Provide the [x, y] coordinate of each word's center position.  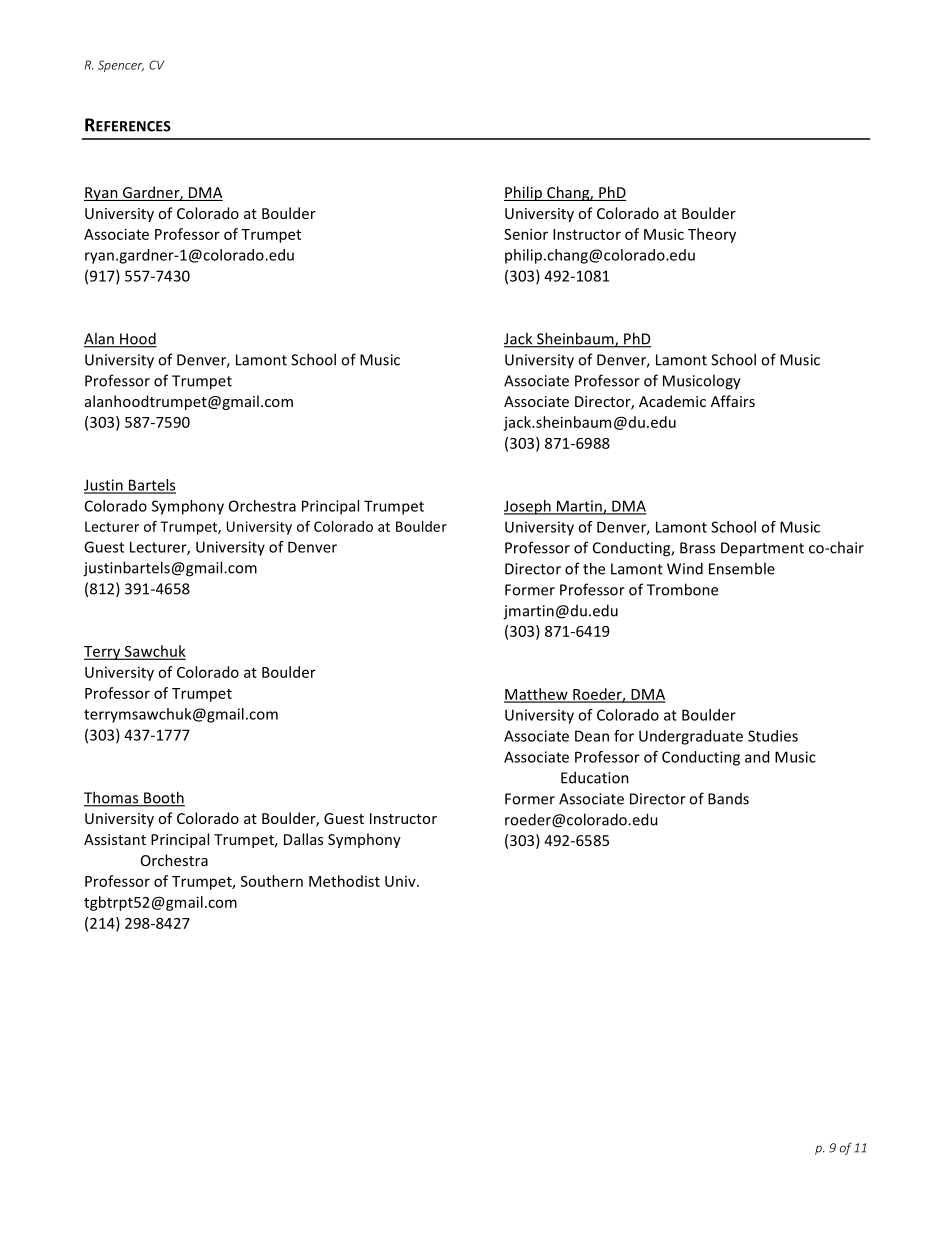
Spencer [121, 66]
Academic [672, 401]
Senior [526, 234]
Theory [712, 235]
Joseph [528, 507]
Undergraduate [691, 737]
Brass [697, 548]
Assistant [115, 839]
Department [762, 549]
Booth [163, 798]
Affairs [733, 401]
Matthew [537, 695]
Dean [592, 736]
